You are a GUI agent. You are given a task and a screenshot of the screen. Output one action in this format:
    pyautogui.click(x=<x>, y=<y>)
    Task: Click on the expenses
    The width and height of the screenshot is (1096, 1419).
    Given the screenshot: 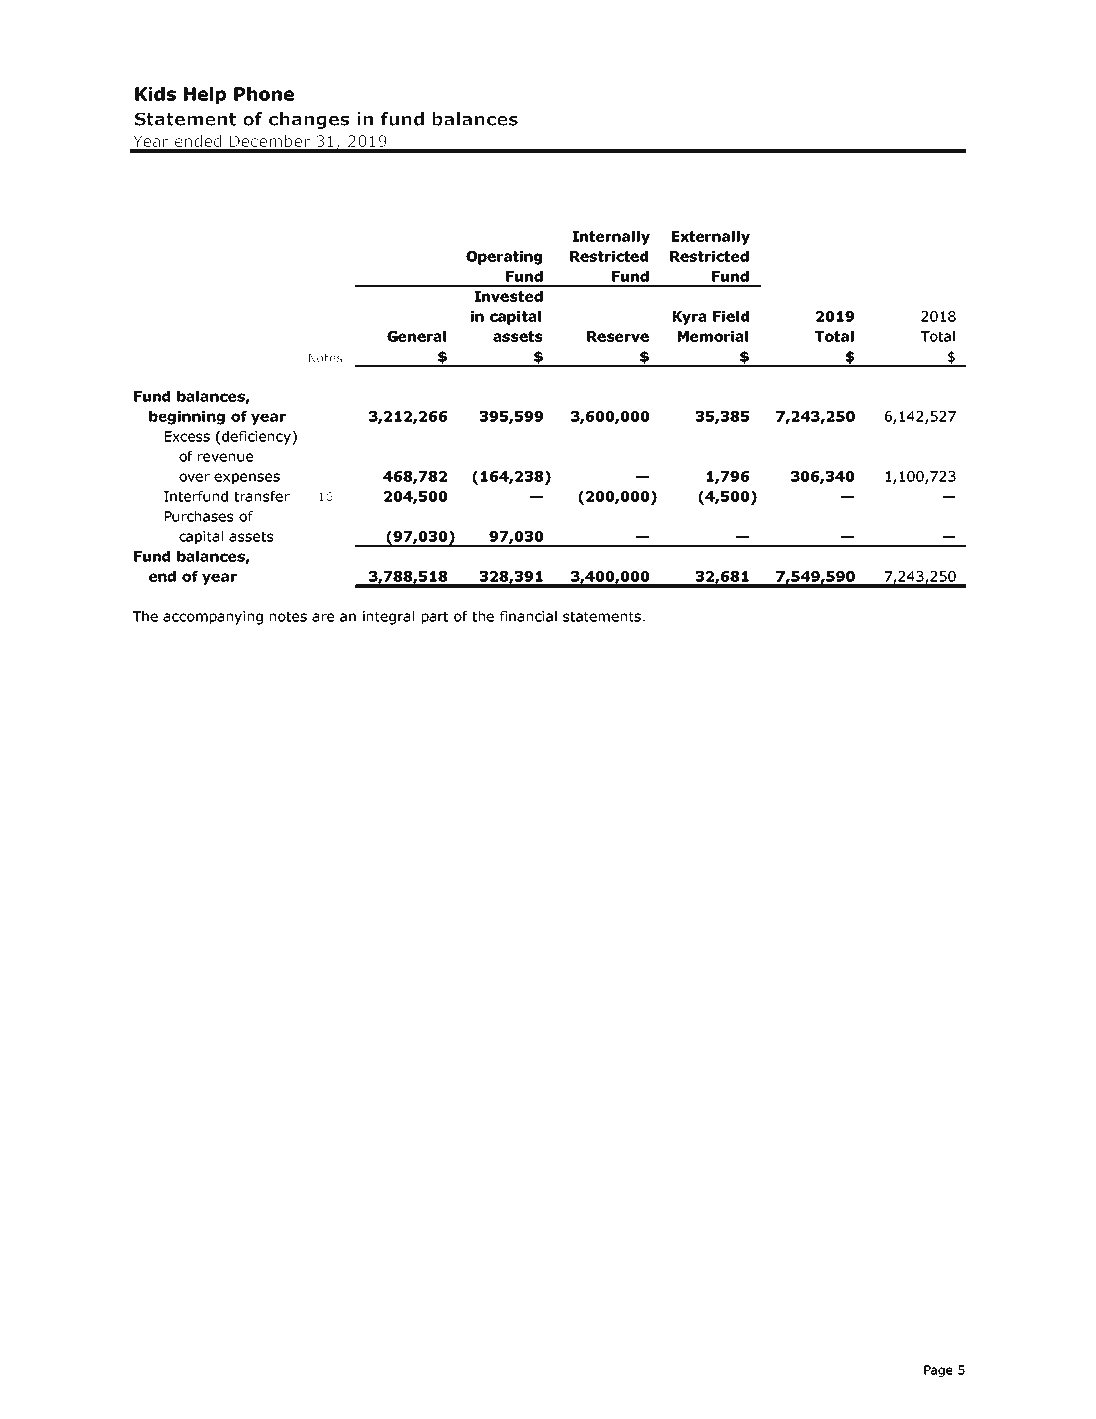 What is the action you would take?
    pyautogui.click(x=247, y=479)
